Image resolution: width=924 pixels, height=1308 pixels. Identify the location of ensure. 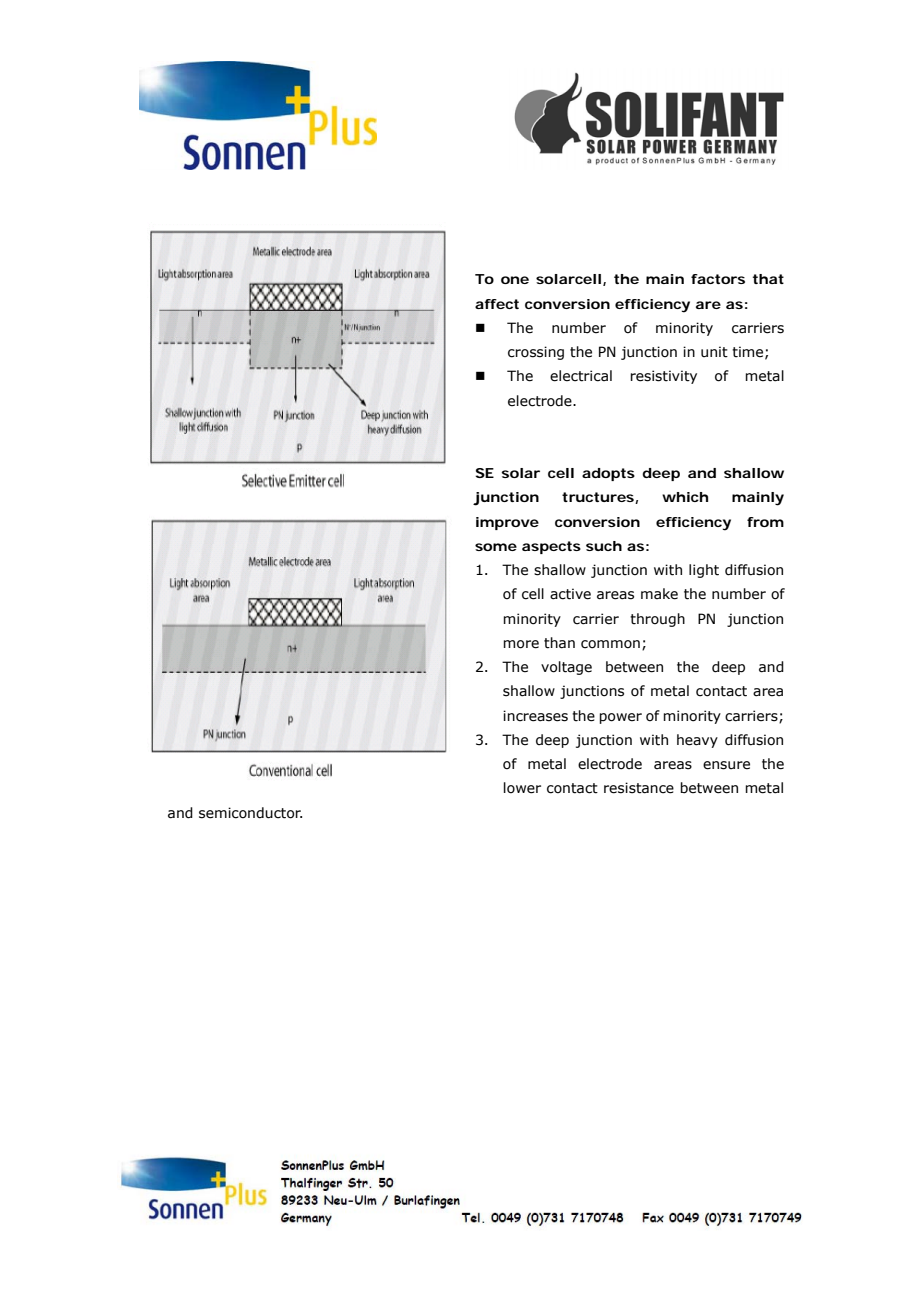
(726, 765).
